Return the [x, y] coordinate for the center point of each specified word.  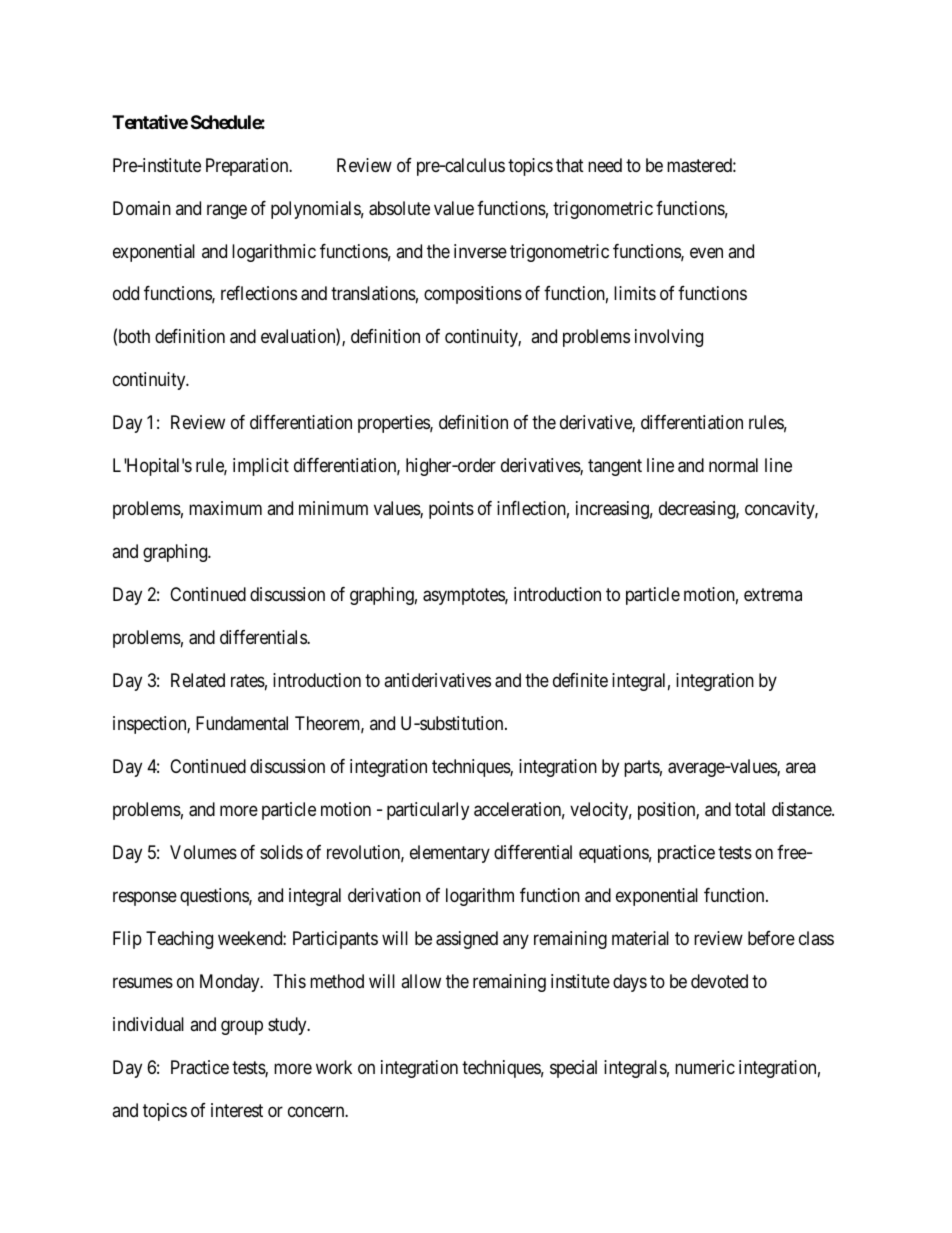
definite [580, 680]
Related [198, 680]
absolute [399, 208]
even [706, 252]
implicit [261, 467]
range [227, 211]
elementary [450, 854]
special [573, 1069]
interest [237, 1110]
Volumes [203, 852]
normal [733, 465]
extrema [773, 595]
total [750, 809]
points [451, 510]
